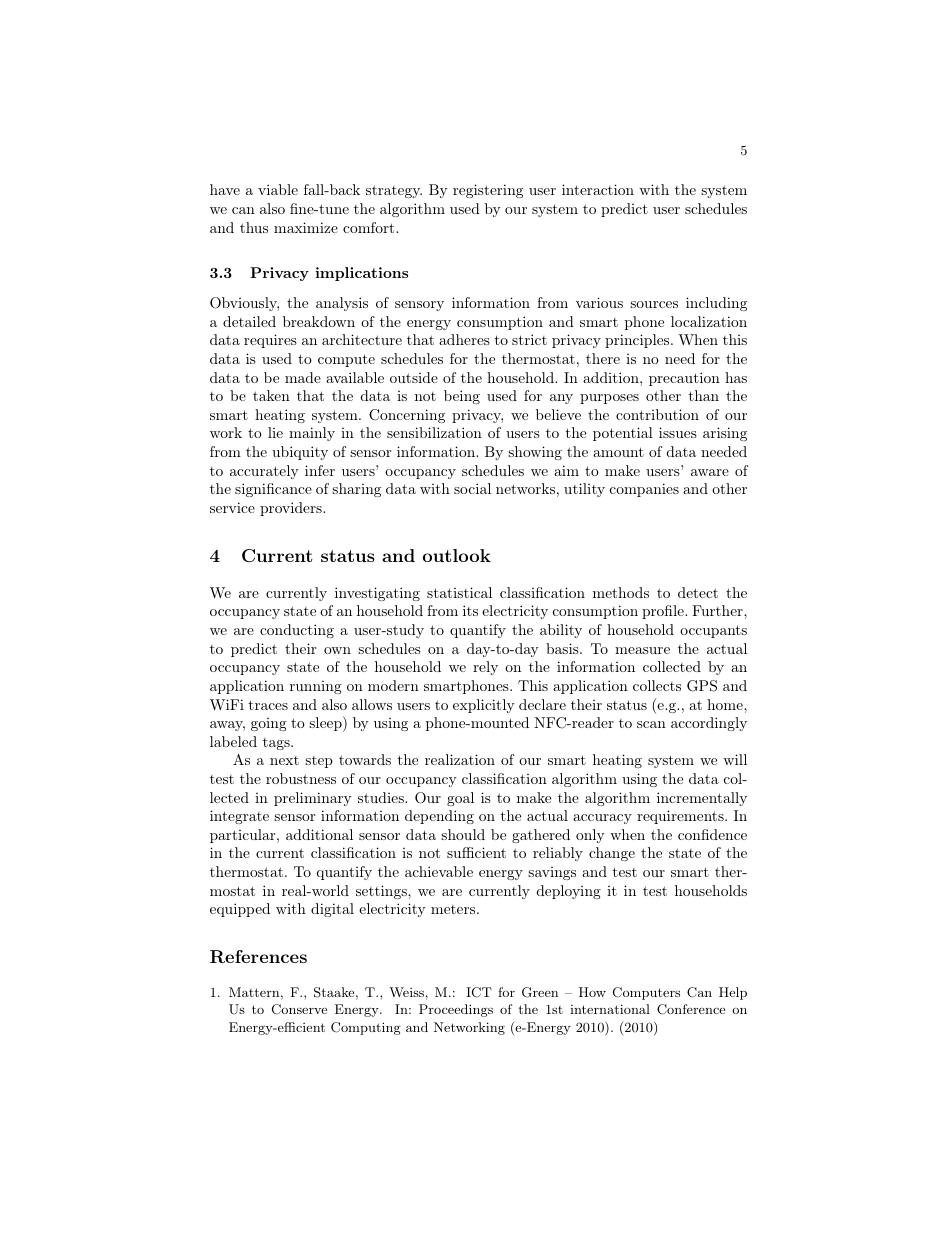 This screenshot has height=1233, width=952. What do you see at coordinates (456, 1010) in the screenshot?
I see `Proceedings` at bounding box center [456, 1010].
